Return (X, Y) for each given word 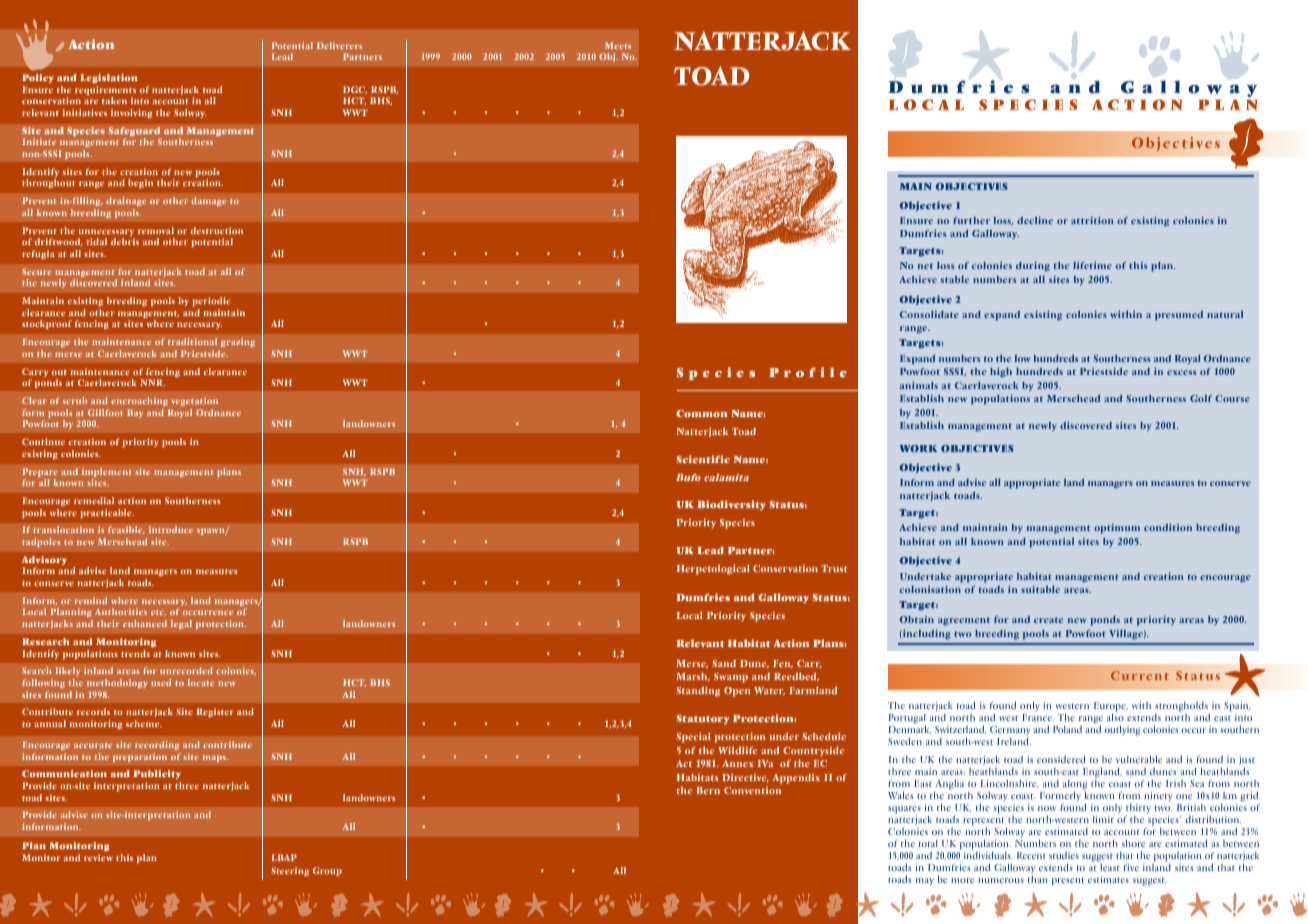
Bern (708, 790)
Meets (618, 45)
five (1131, 867)
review (98, 857)
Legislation (109, 78)
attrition (1092, 220)
